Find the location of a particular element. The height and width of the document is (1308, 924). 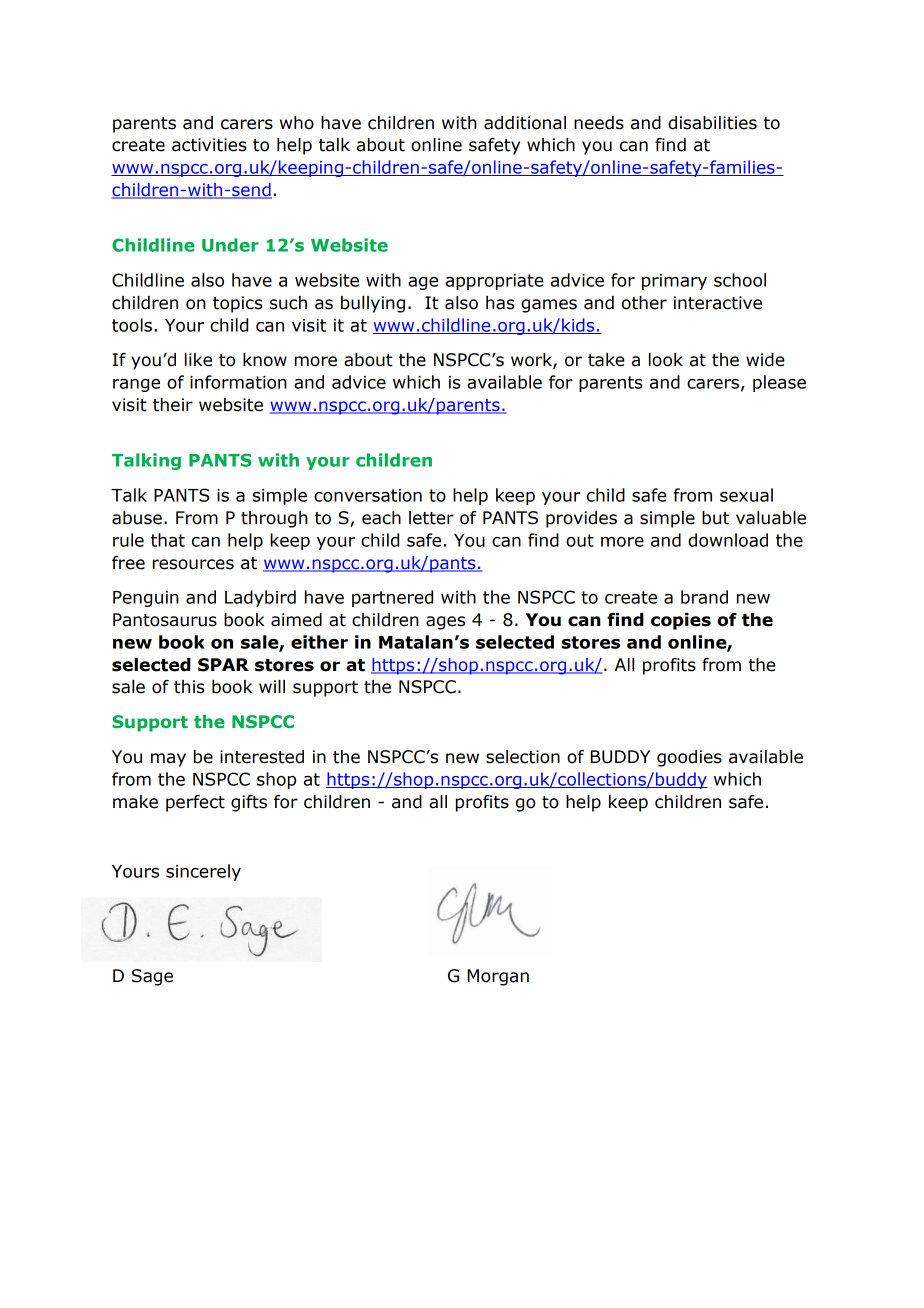

activities is located at coordinates (209, 145).
